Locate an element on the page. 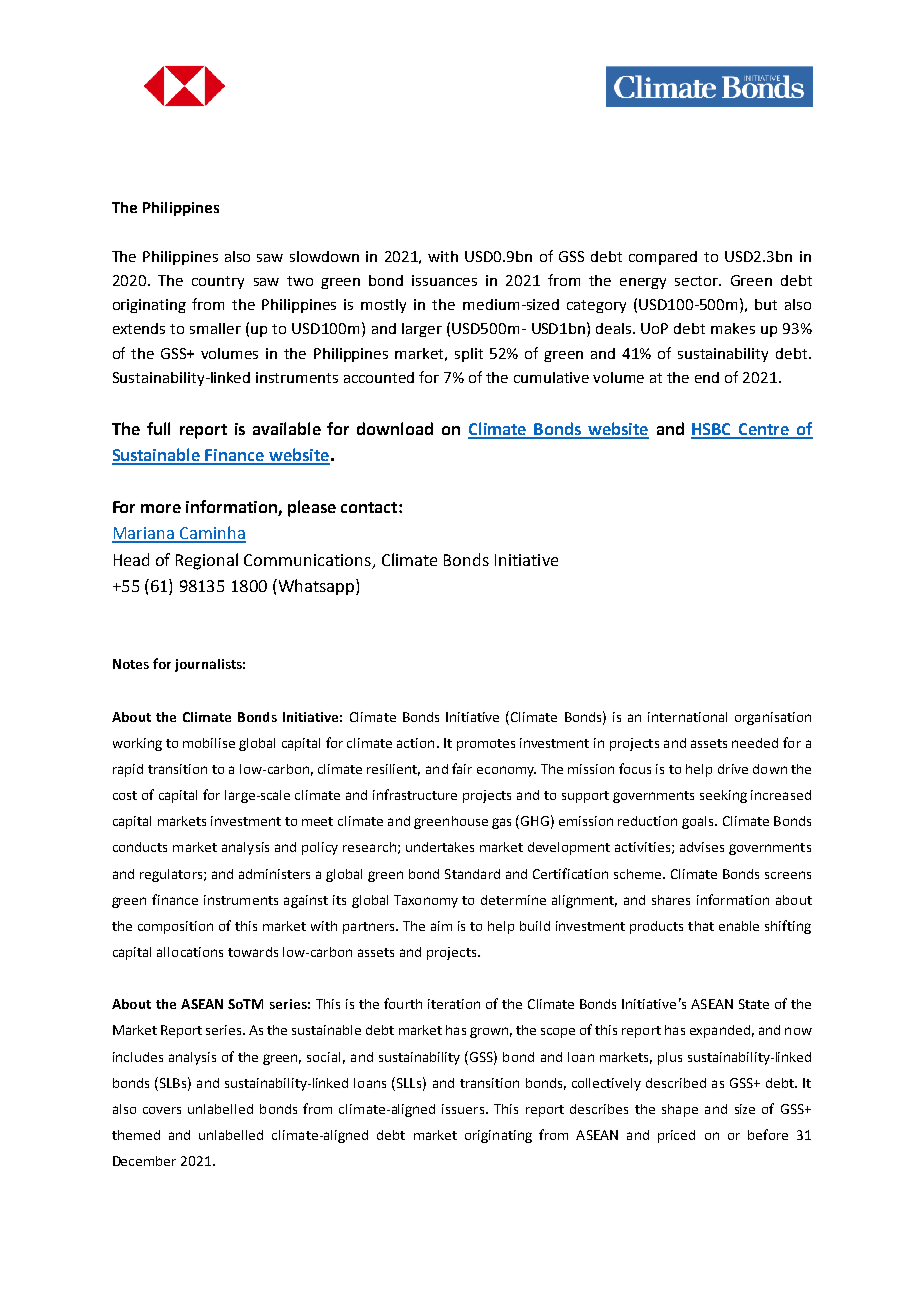 The image size is (924, 1308). international is located at coordinates (687, 717).
